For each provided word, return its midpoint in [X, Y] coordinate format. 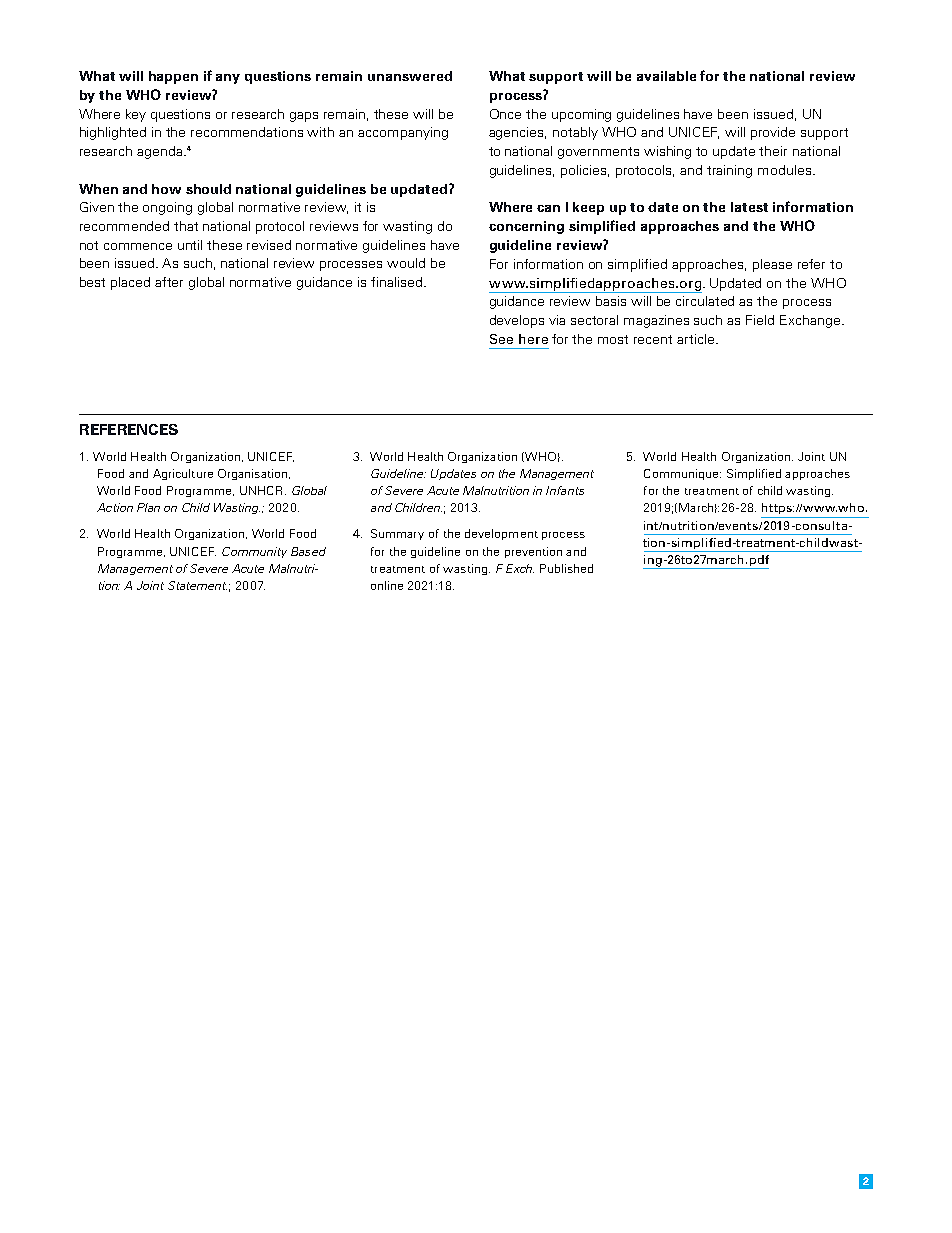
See [501, 339]
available [666, 76]
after [169, 282]
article [697, 339]
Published [566, 568]
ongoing [167, 208]
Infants [565, 490]
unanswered [410, 76]
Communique [682, 474]
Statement [197, 585]
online [387, 585]
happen [173, 77]
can [548, 208]
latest [749, 207]
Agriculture [183, 474]
